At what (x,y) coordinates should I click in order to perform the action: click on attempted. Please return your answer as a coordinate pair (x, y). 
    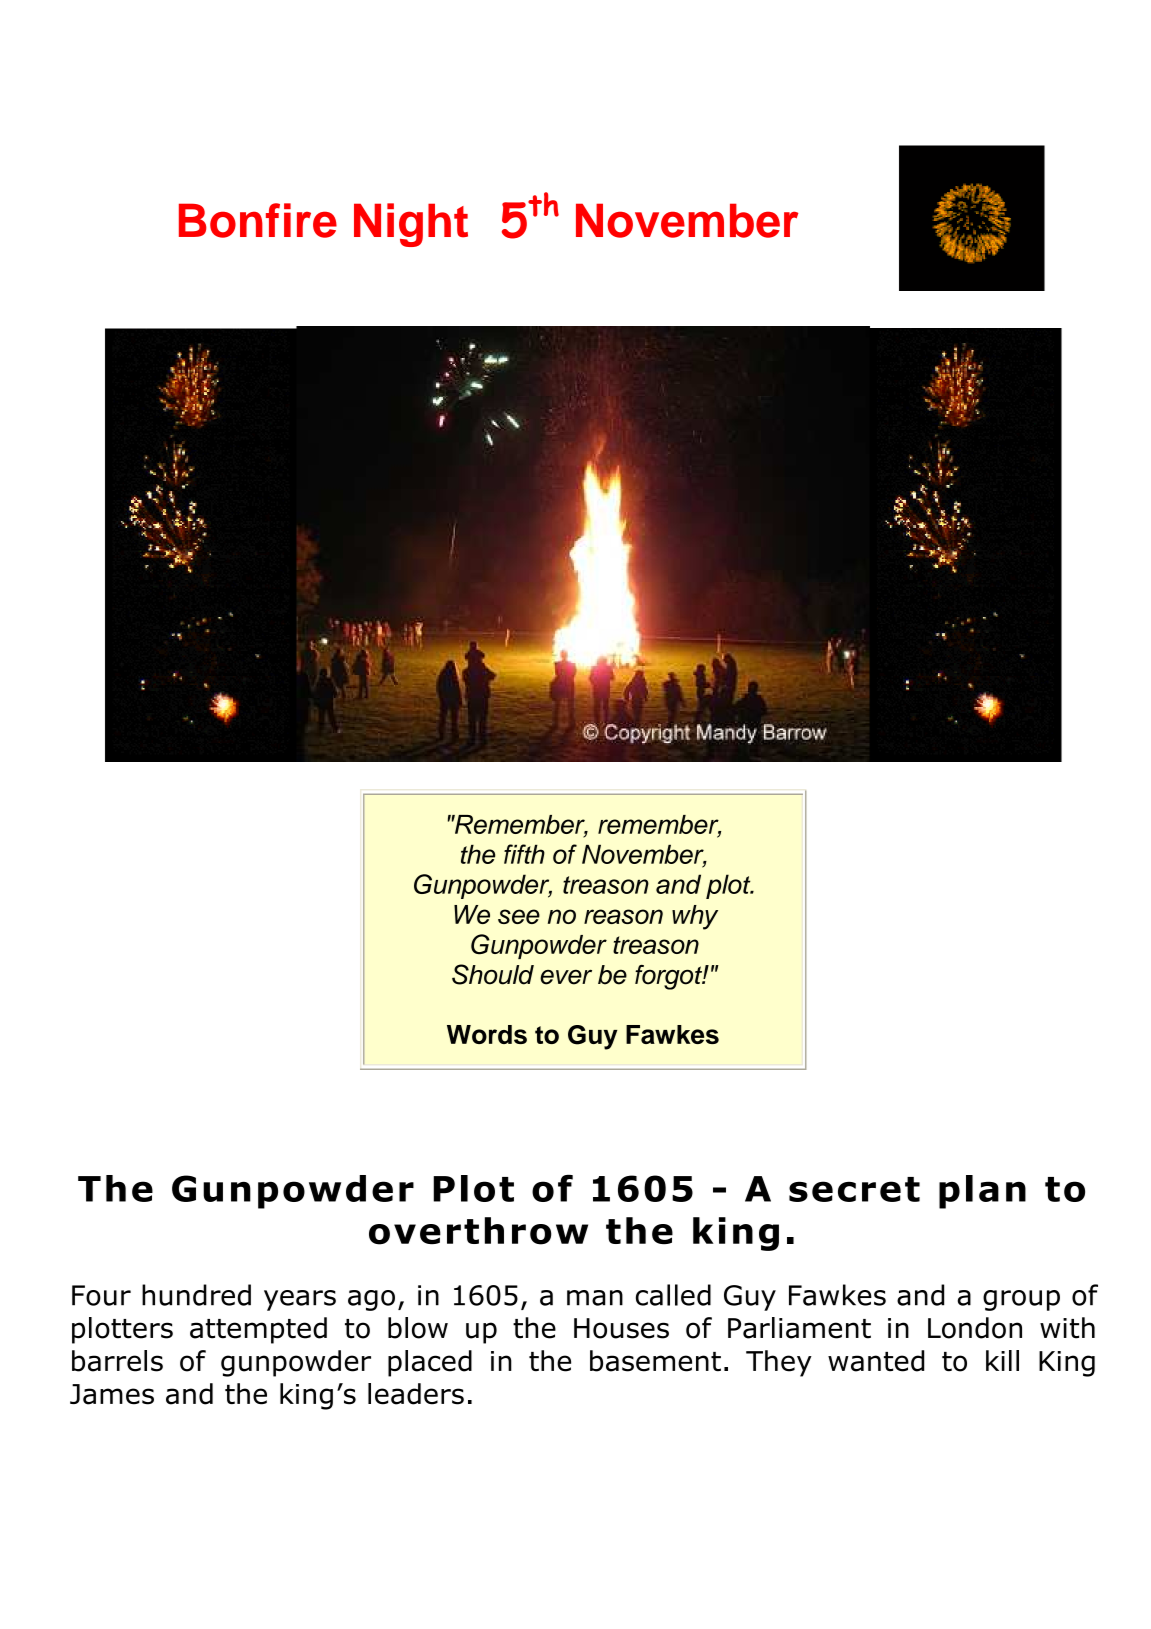
    Looking at the image, I should click on (258, 1330).
